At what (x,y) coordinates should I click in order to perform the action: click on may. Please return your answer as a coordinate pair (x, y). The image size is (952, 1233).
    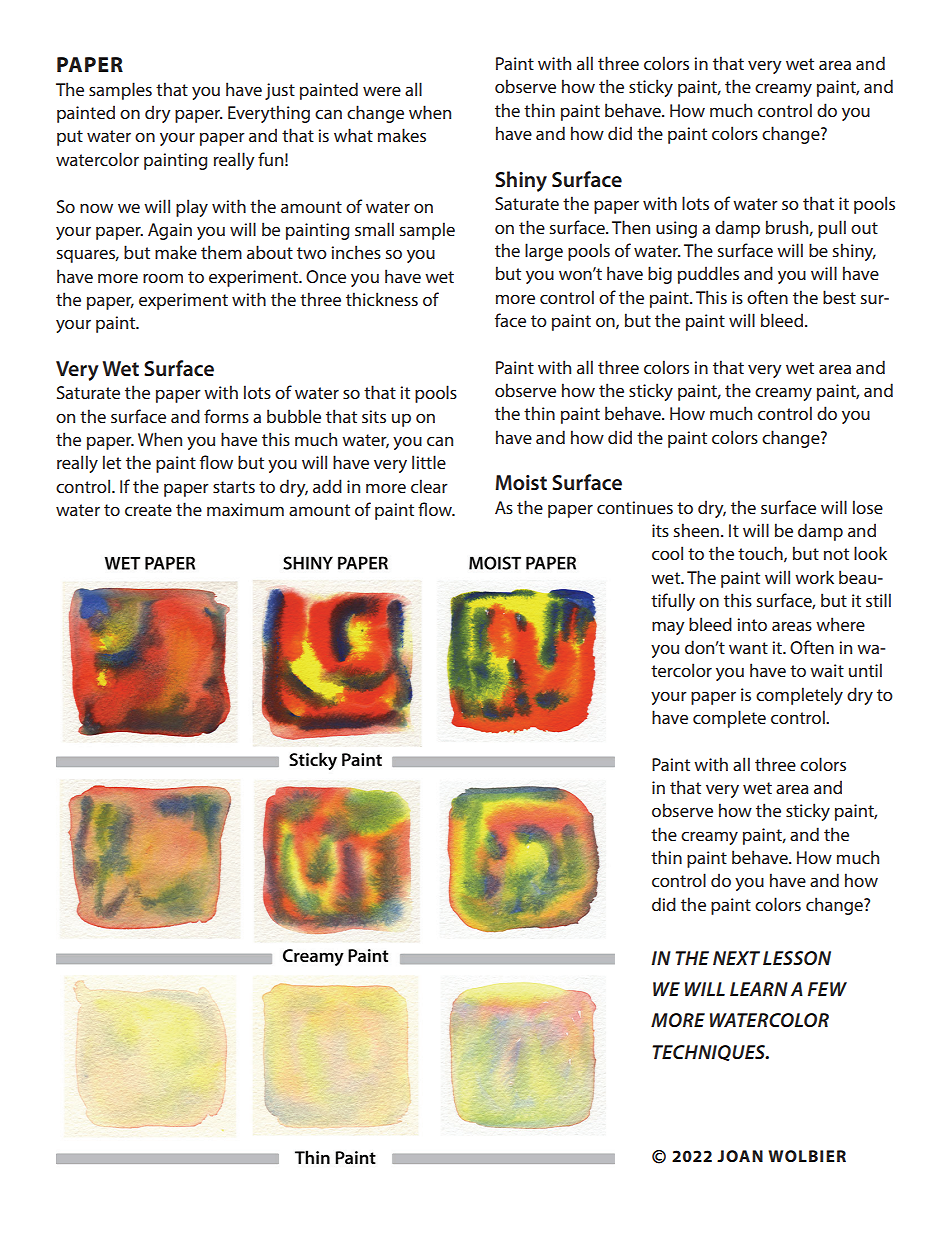
    Looking at the image, I should click on (668, 628).
